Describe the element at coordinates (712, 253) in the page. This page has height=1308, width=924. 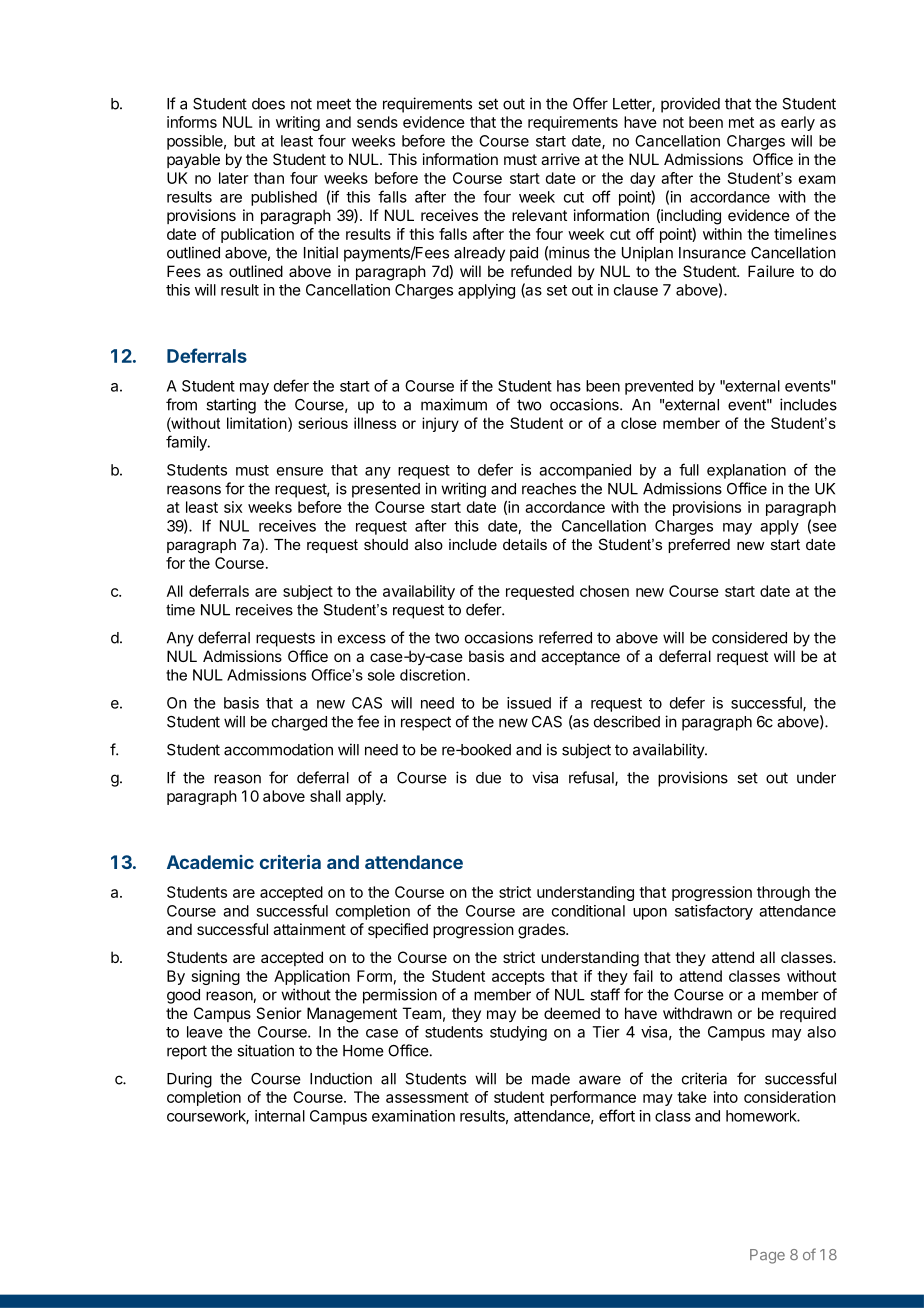
I see `Insurance` at that location.
